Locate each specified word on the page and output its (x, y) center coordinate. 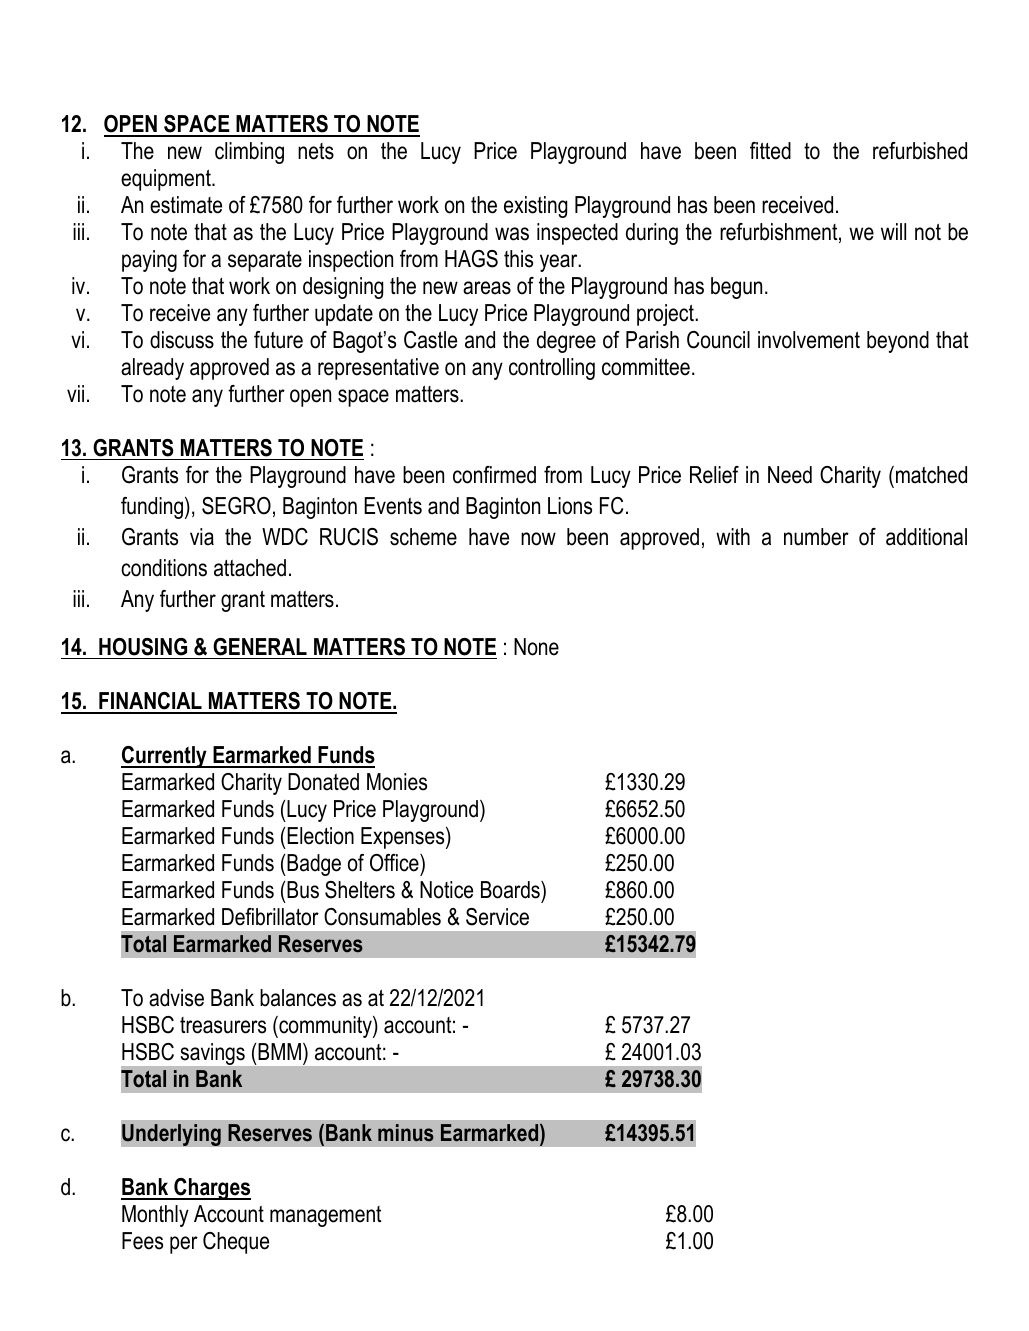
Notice (446, 890)
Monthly (155, 1216)
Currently (165, 757)
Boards (511, 890)
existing (535, 207)
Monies (397, 782)
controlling (552, 369)
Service (497, 917)
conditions (164, 568)
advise (176, 998)
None (536, 647)
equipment (167, 180)
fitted (770, 151)
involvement (809, 340)
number (816, 537)
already (152, 369)
